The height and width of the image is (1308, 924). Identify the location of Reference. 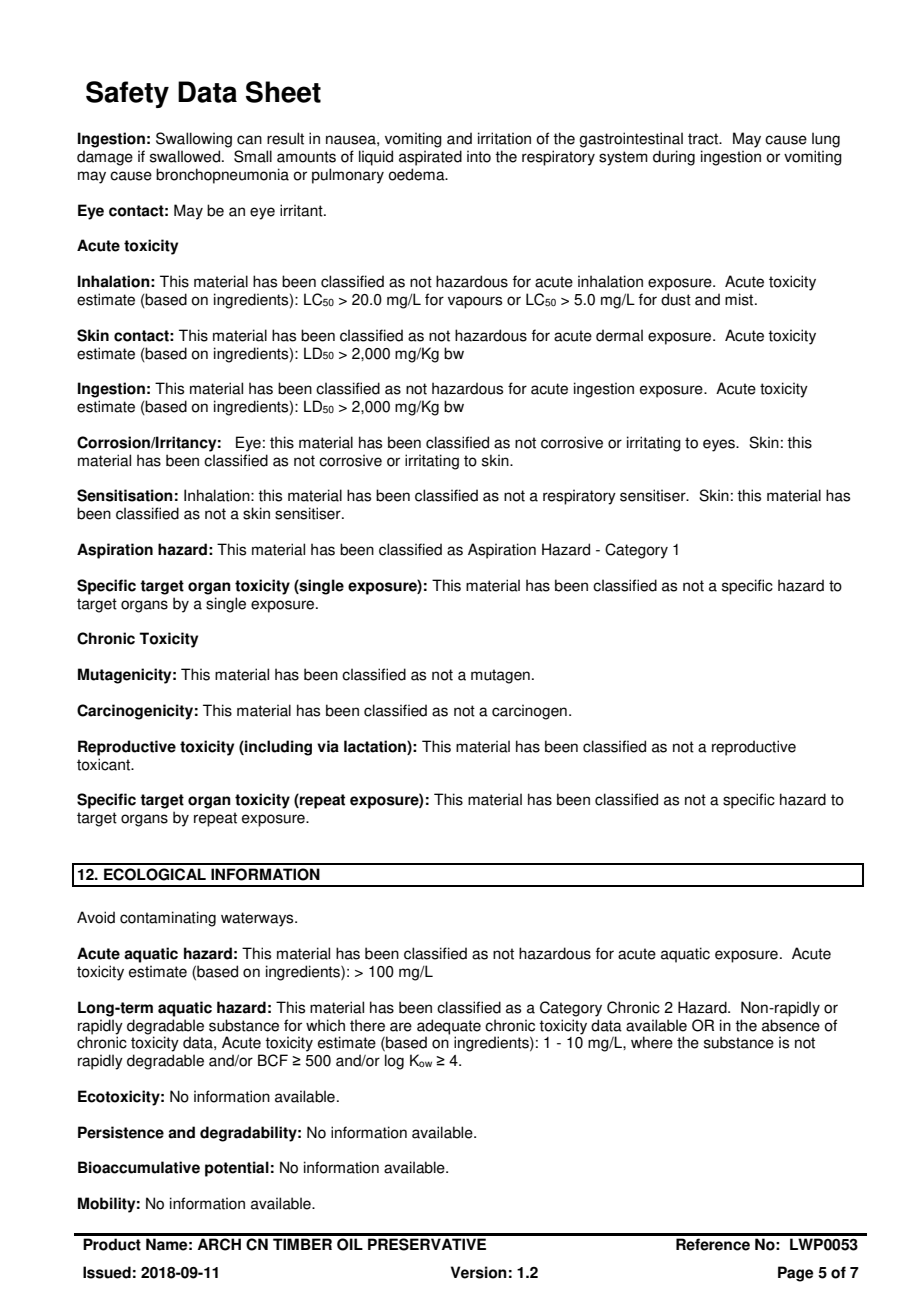
(713, 1244).
